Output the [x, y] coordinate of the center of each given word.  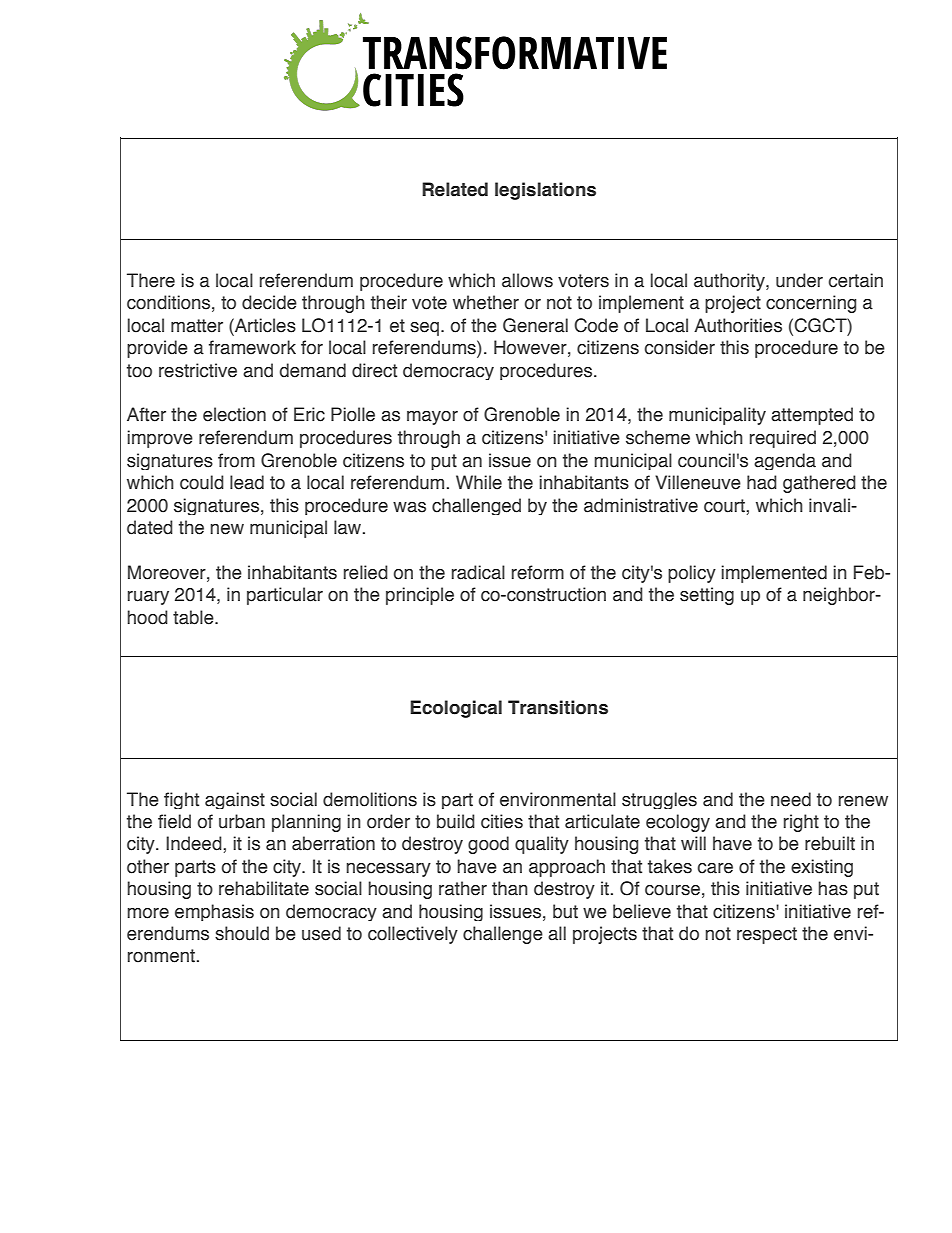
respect [767, 935]
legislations [545, 191]
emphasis [214, 912]
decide [269, 302]
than [510, 888]
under [799, 280]
